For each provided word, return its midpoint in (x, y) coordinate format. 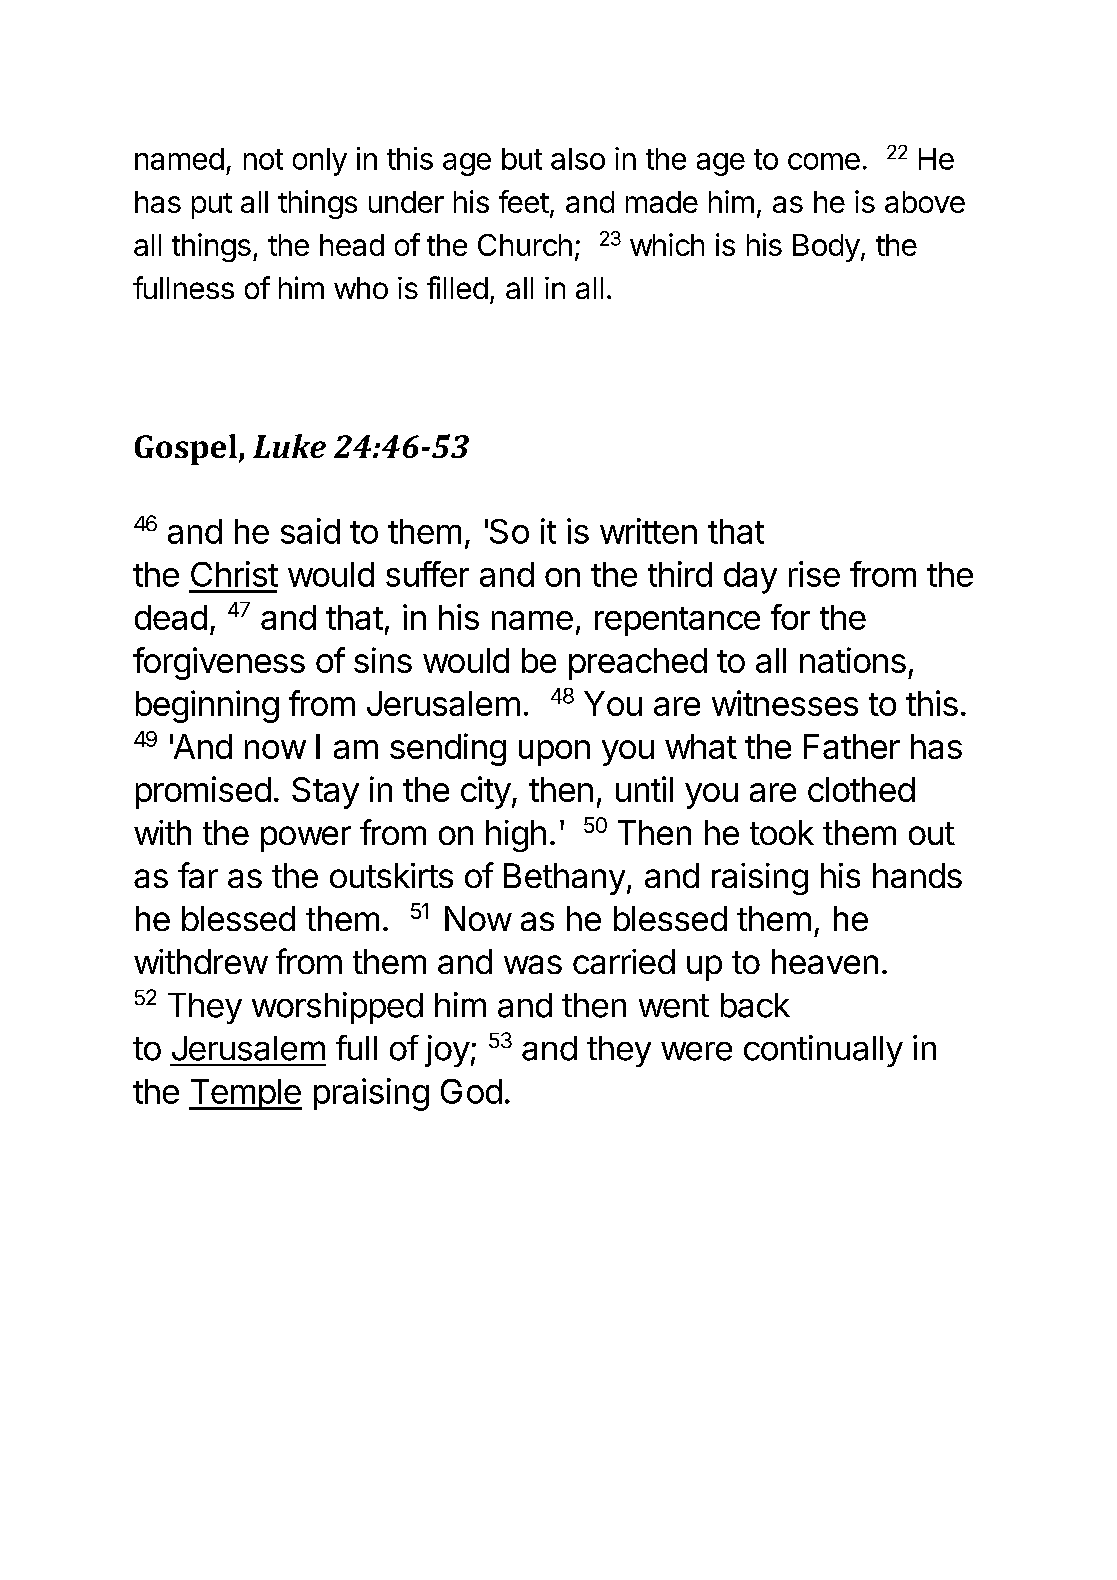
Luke (289, 446)
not (263, 159)
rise (814, 574)
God (471, 1091)
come (824, 161)
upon (554, 753)
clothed (861, 789)
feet (524, 201)
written (648, 531)
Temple (245, 1094)
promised (203, 792)
